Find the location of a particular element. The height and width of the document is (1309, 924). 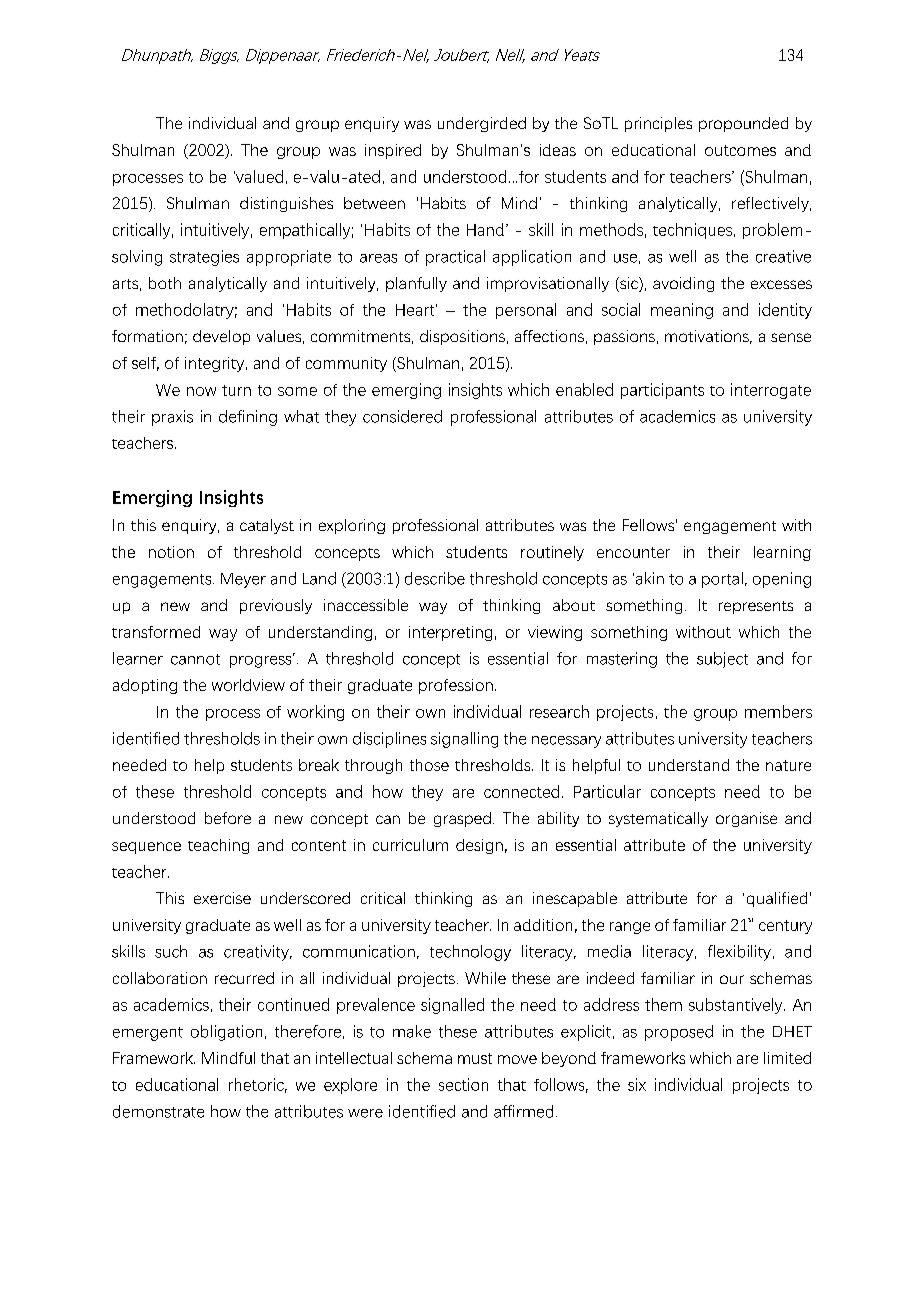

organise is located at coordinates (746, 819).
